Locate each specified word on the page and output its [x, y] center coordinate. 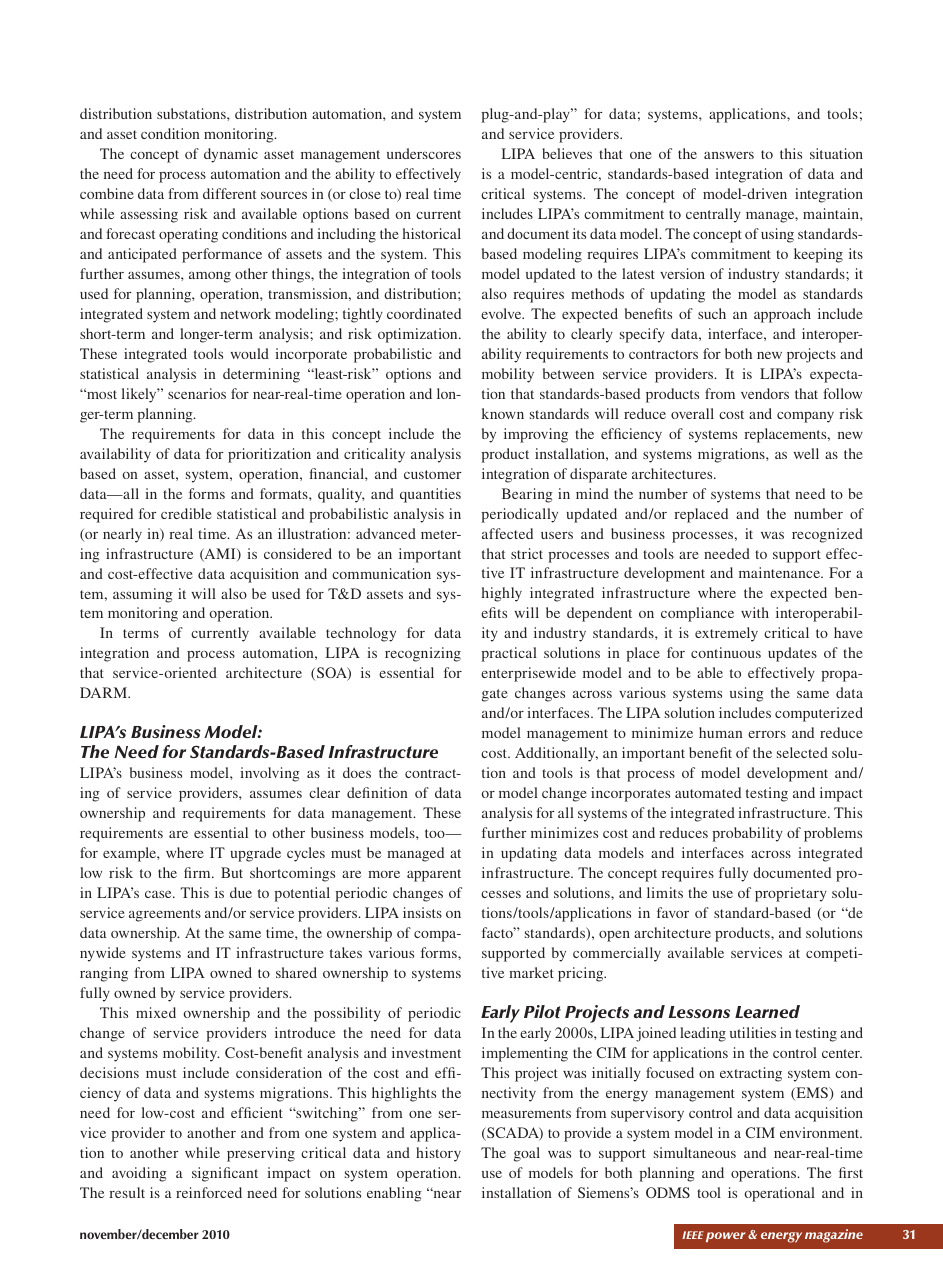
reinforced [209, 1192]
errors [767, 734]
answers [729, 155]
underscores [424, 153]
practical [509, 654]
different [229, 193]
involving [270, 774]
